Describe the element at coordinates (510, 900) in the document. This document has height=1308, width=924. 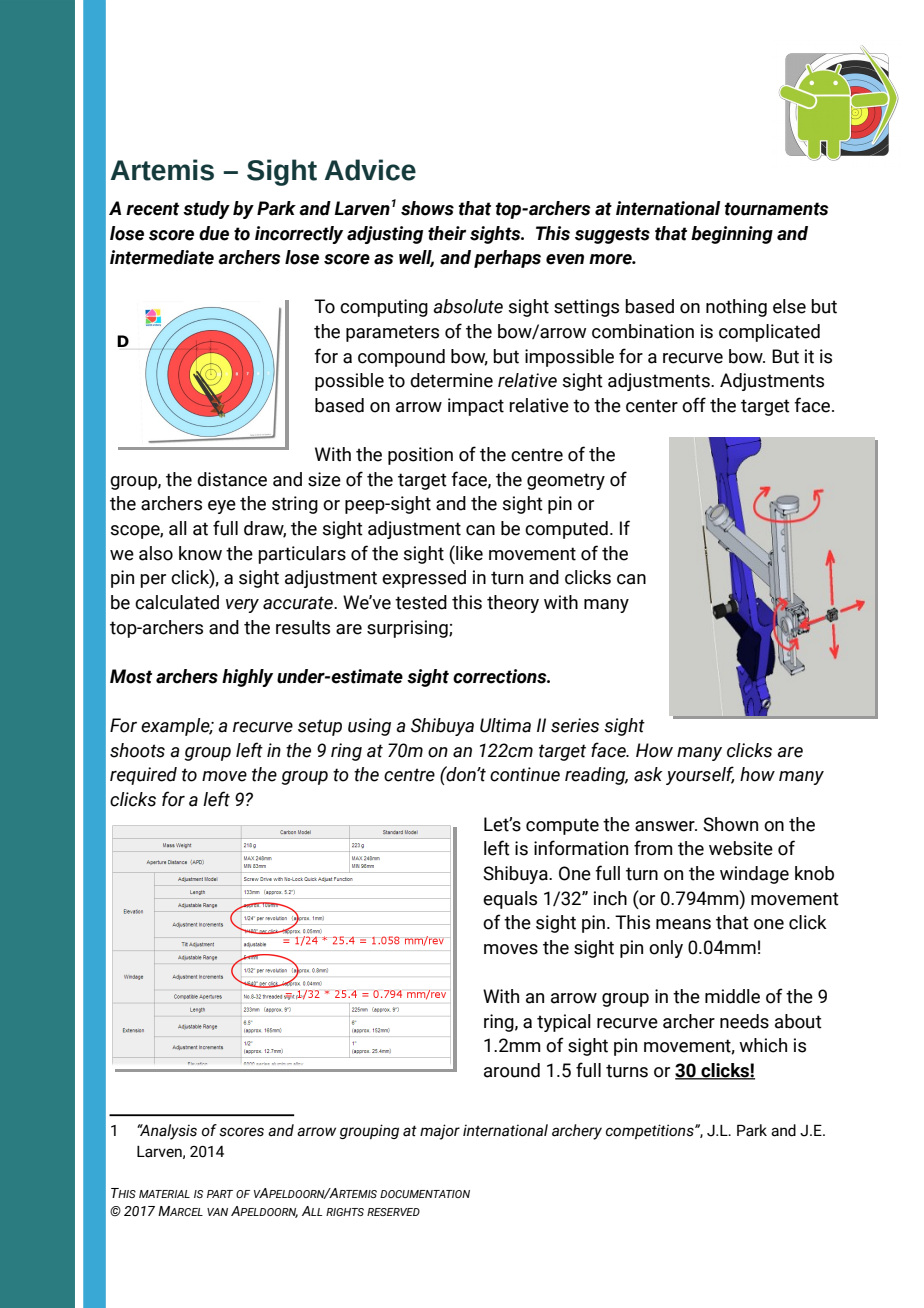
I see `equals` at that location.
